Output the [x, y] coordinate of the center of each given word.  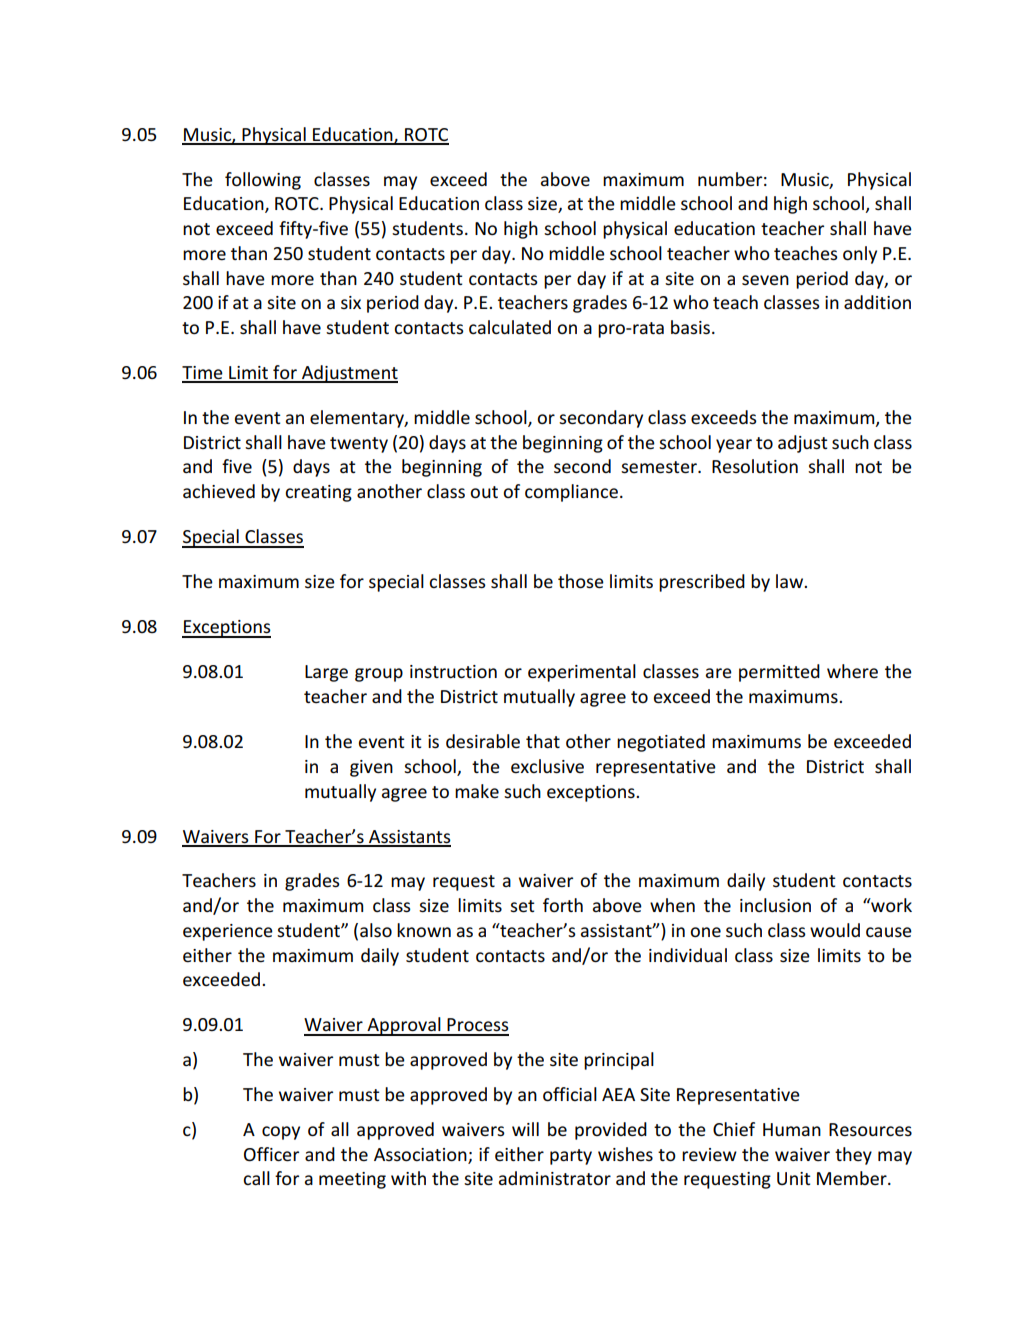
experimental [582, 673]
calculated [510, 327]
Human [792, 1129]
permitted [779, 673]
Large [326, 673]
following [263, 181]
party [571, 1157]
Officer [271, 1154]
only [860, 255]
